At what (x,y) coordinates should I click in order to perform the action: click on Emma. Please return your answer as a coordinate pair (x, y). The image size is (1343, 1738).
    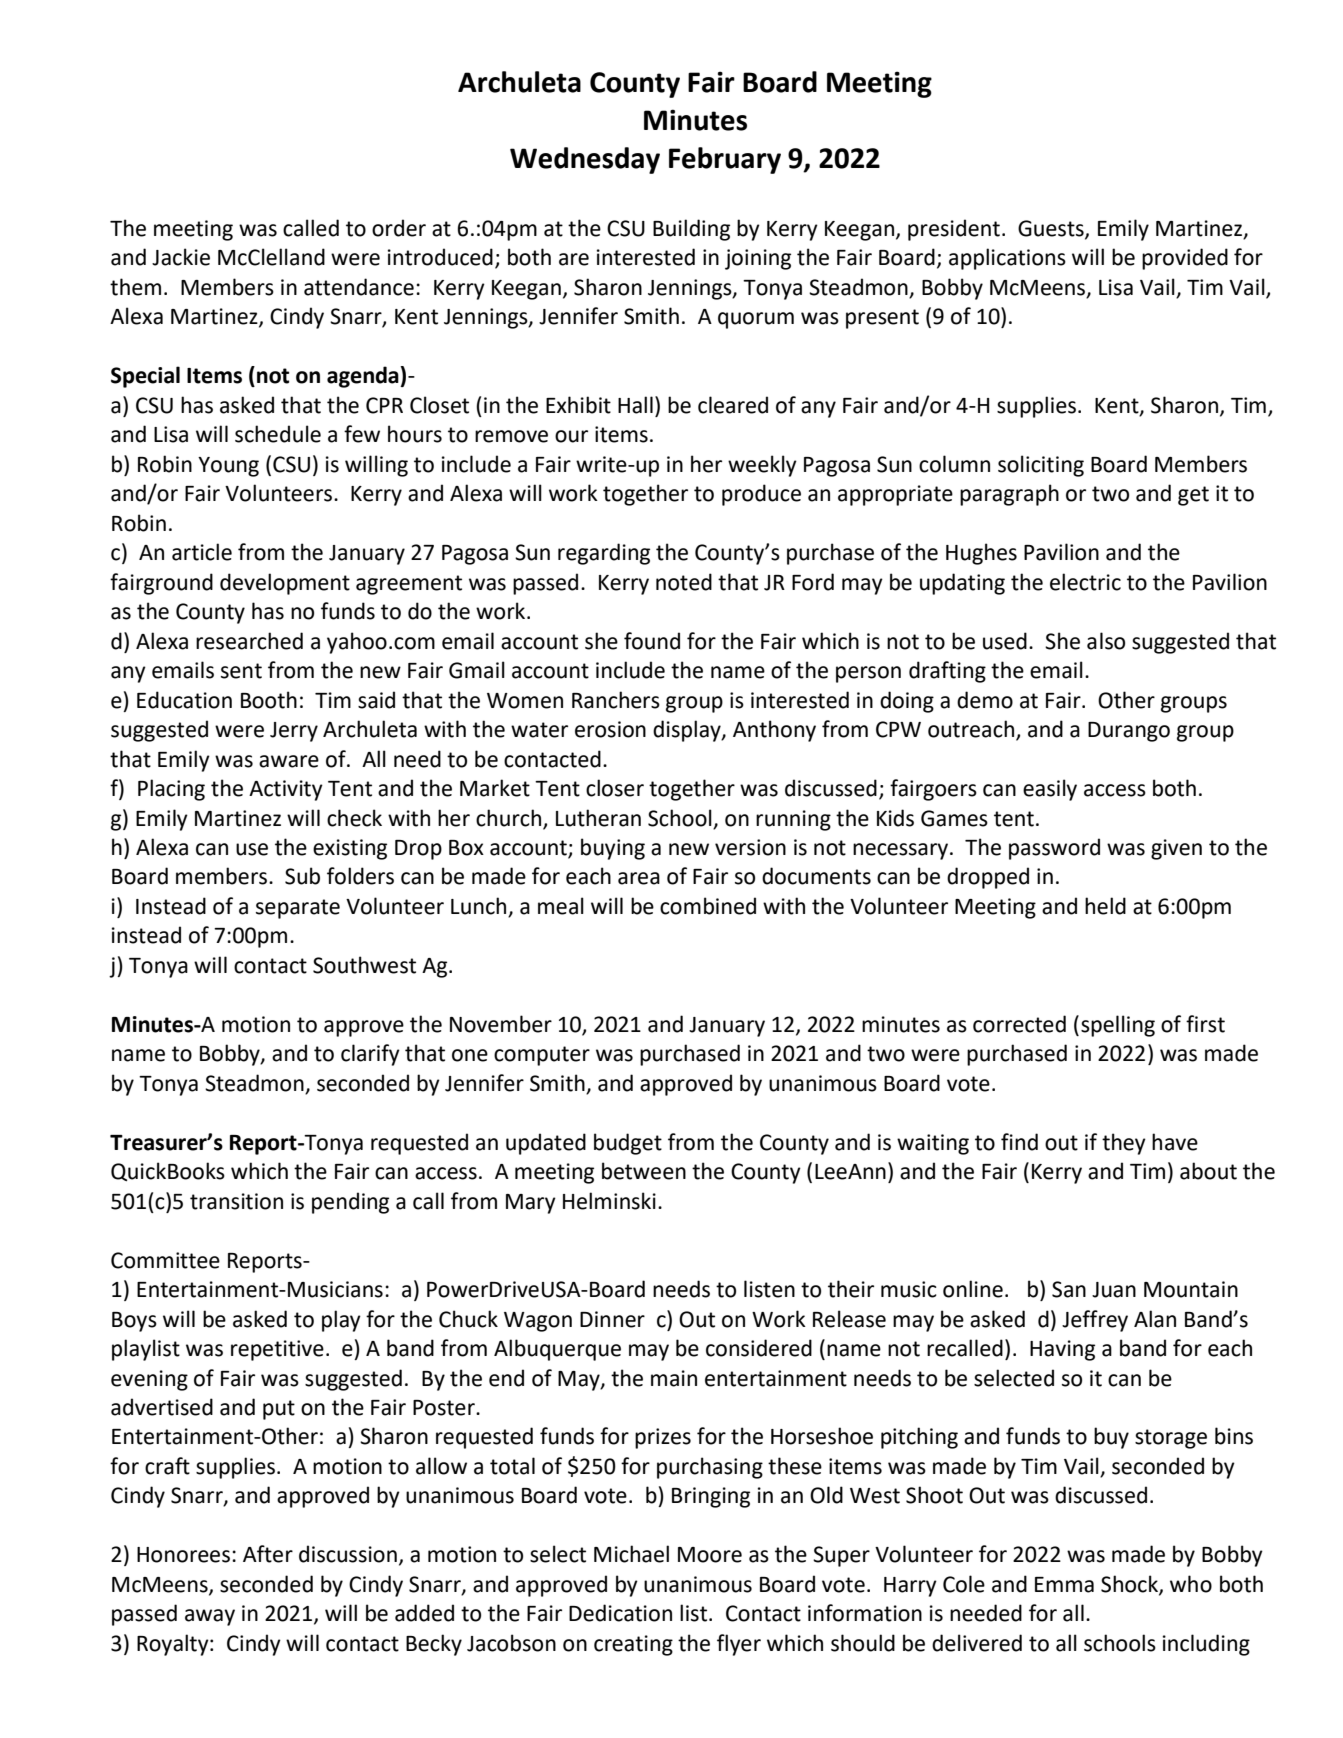
    Looking at the image, I should click on (1064, 1585).
